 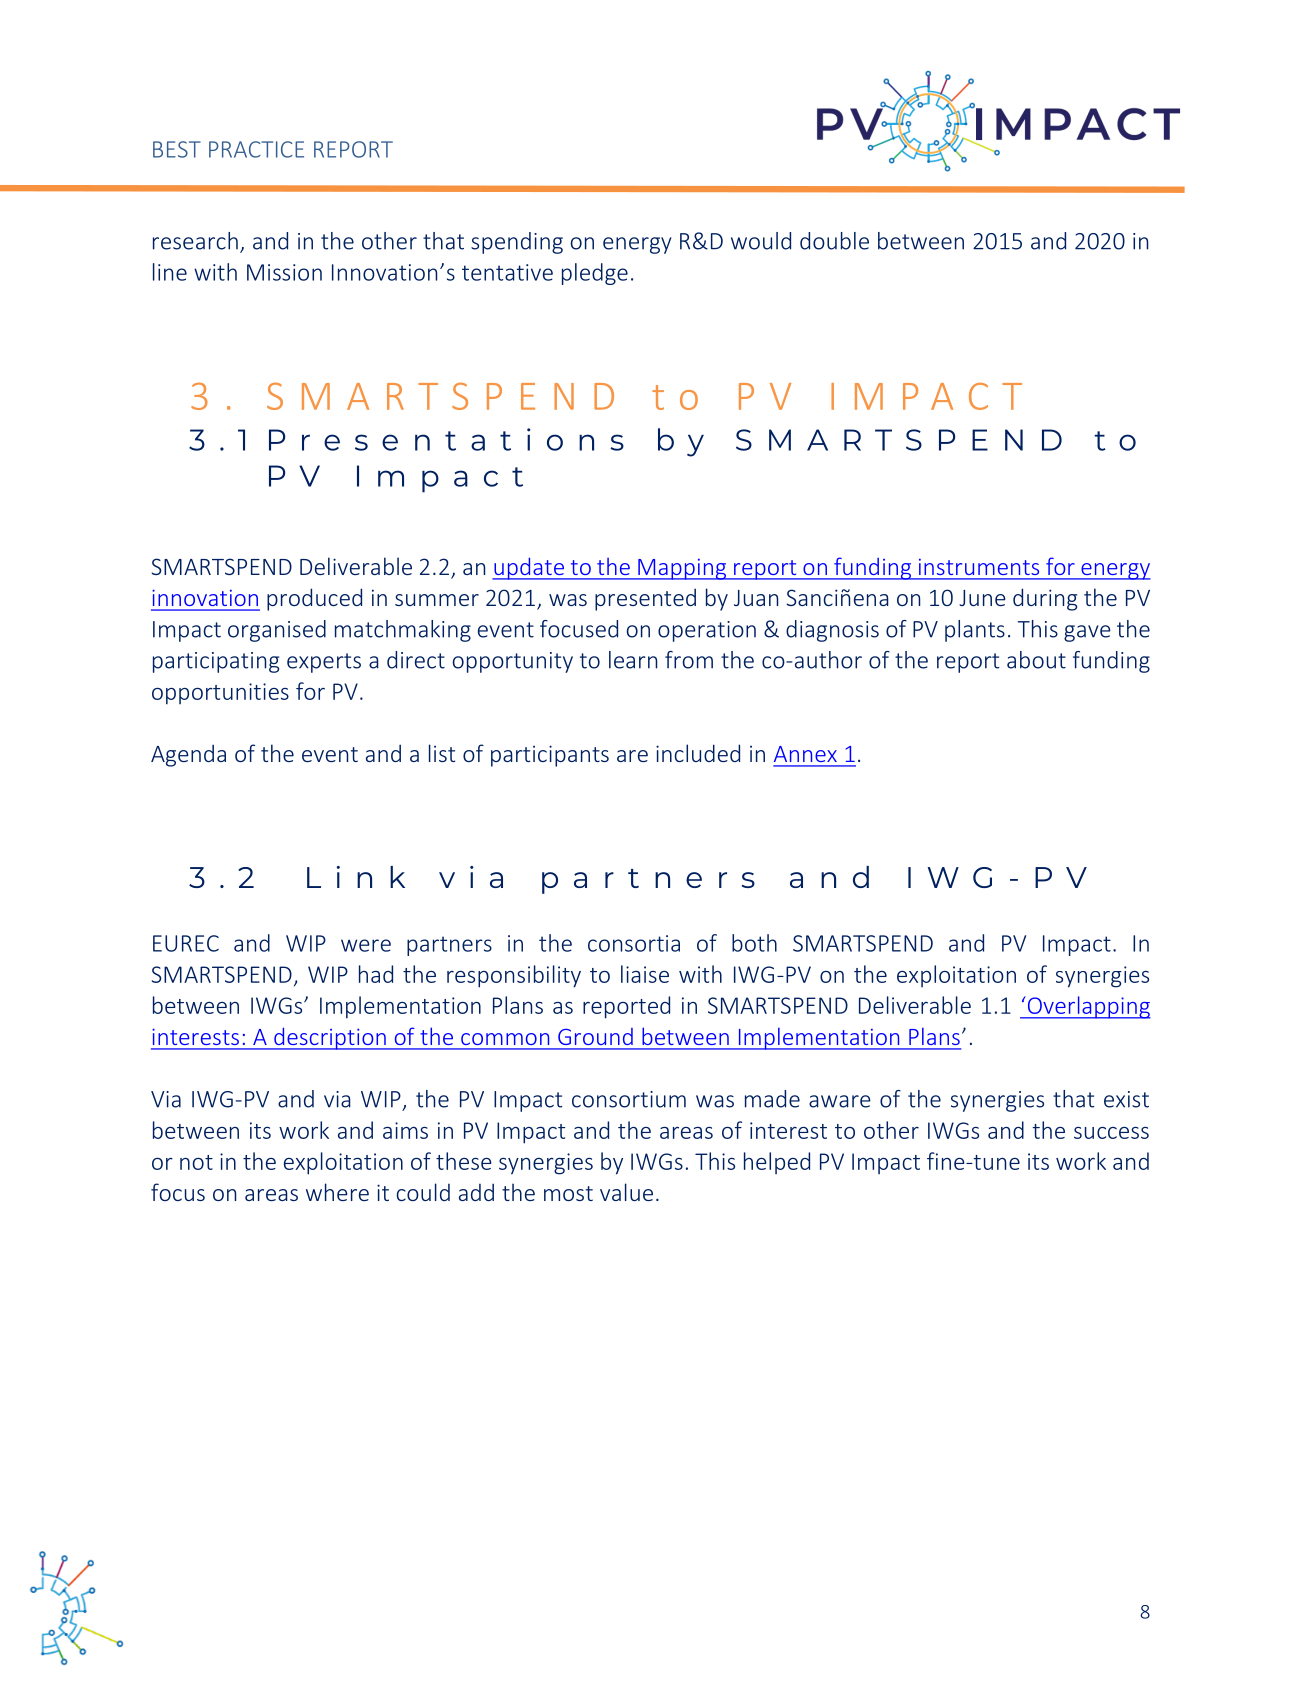 What do you see at coordinates (626, 1192) in the screenshot?
I see `value` at bounding box center [626, 1192].
